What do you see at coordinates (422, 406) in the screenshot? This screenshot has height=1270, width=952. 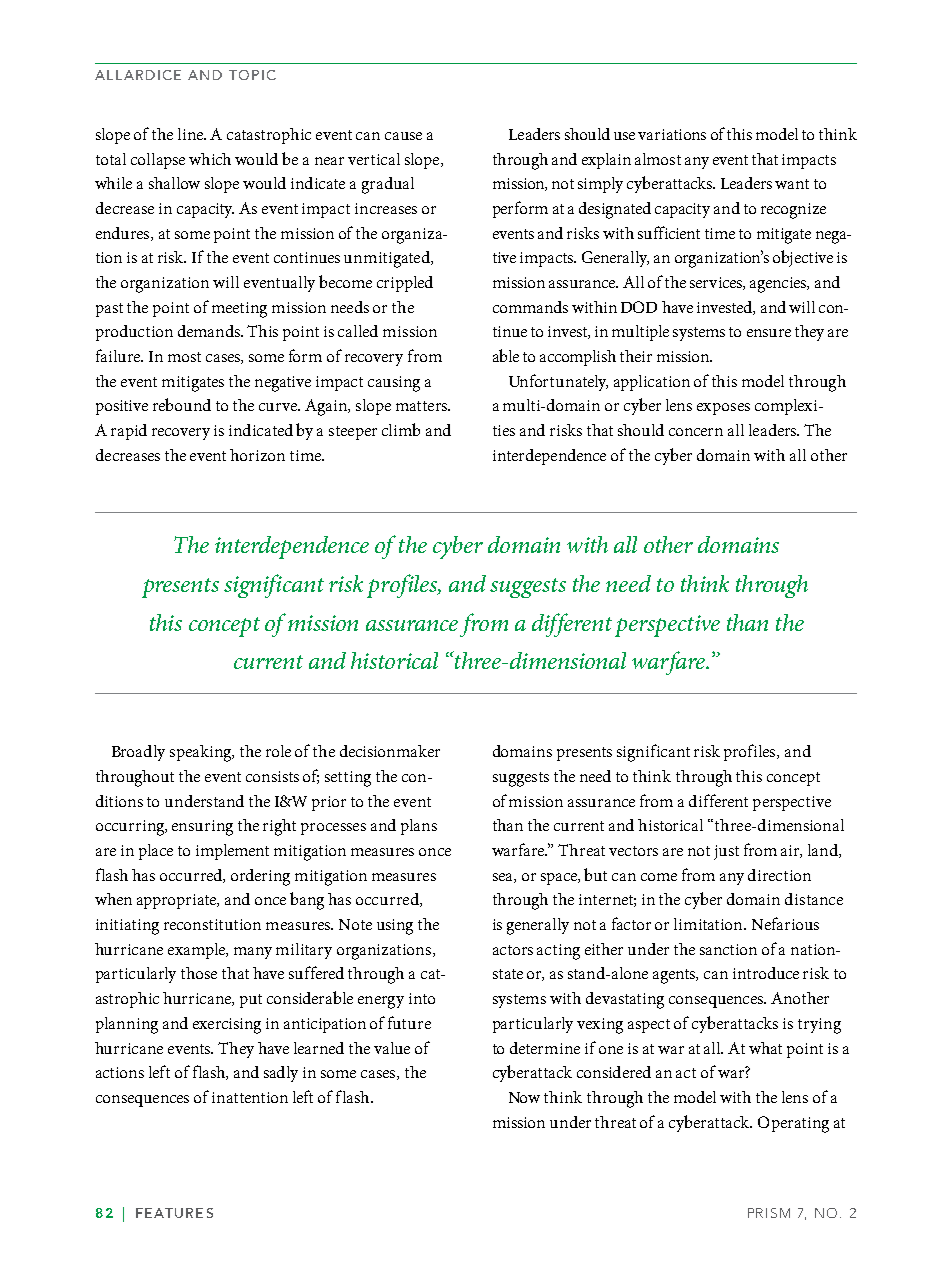 I see `matters` at bounding box center [422, 406].
